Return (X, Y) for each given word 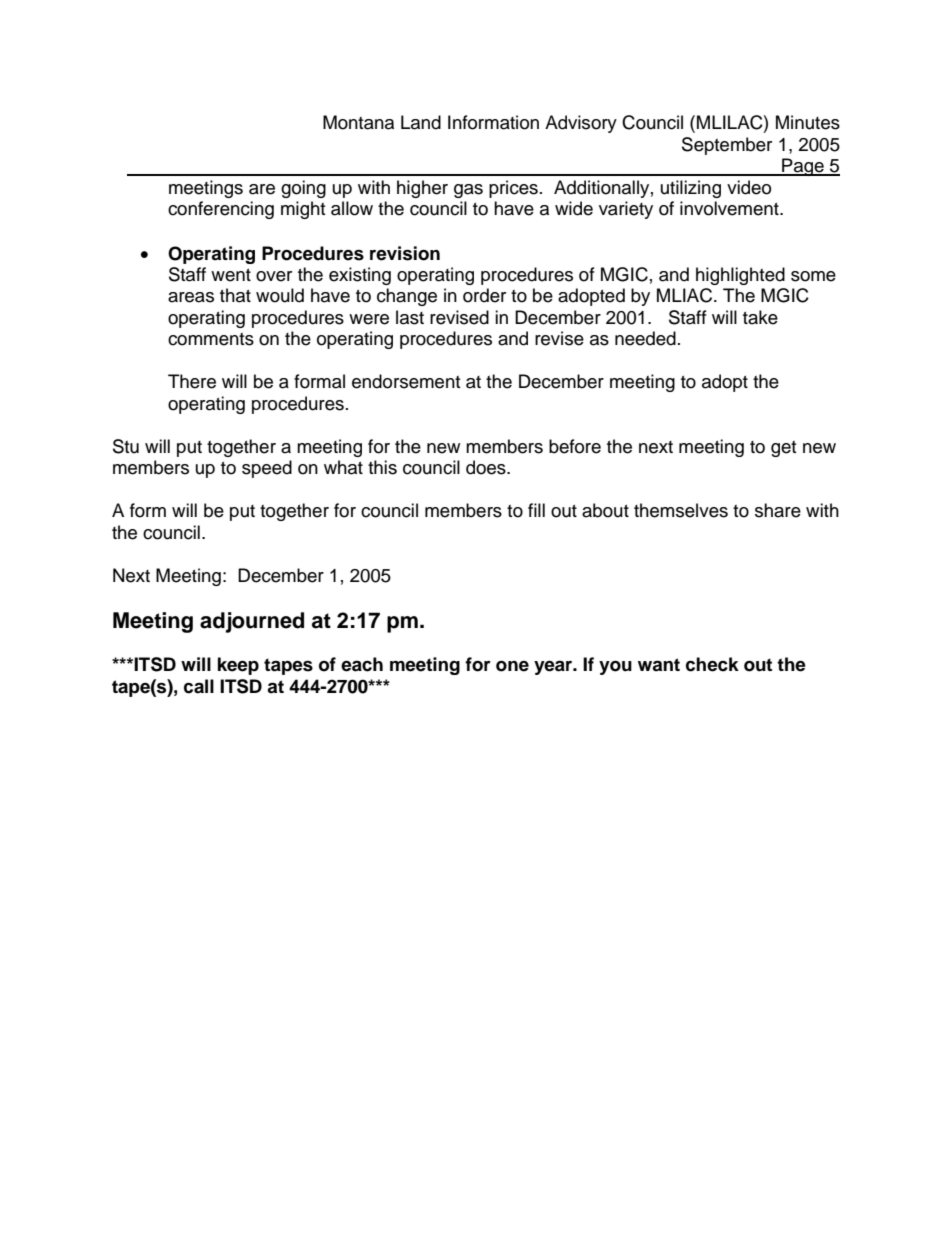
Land (421, 122)
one (512, 666)
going (303, 189)
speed (267, 469)
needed (645, 338)
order (484, 295)
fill (536, 510)
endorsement (406, 381)
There (192, 381)
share (778, 510)
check (712, 664)
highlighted (740, 276)
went (231, 275)
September (727, 146)
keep (238, 666)
